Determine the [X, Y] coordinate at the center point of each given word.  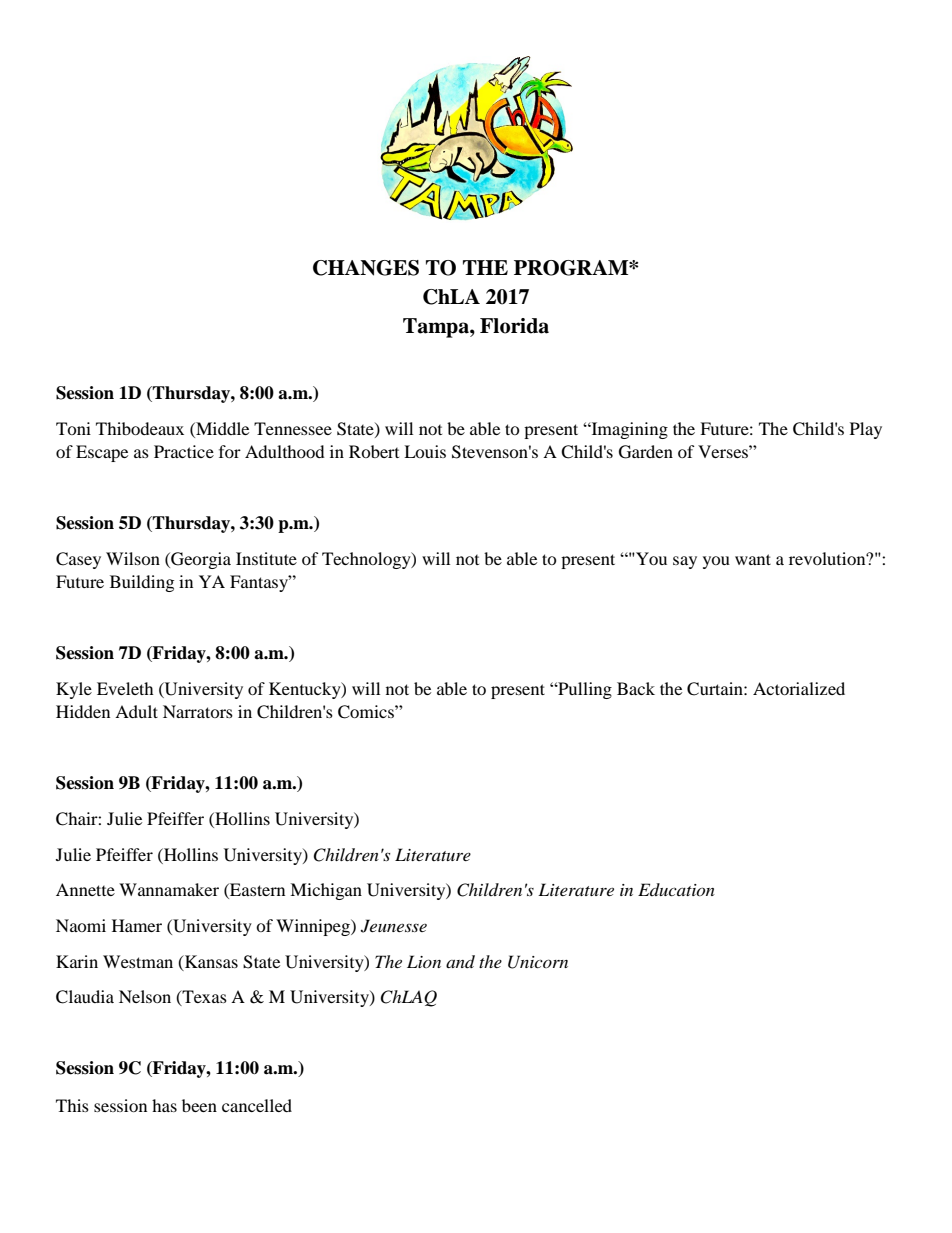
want [753, 559]
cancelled [257, 1105]
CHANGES [366, 268]
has [164, 1105]
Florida [514, 326]
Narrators [198, 711]
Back [636, 688]
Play [866, 430]
